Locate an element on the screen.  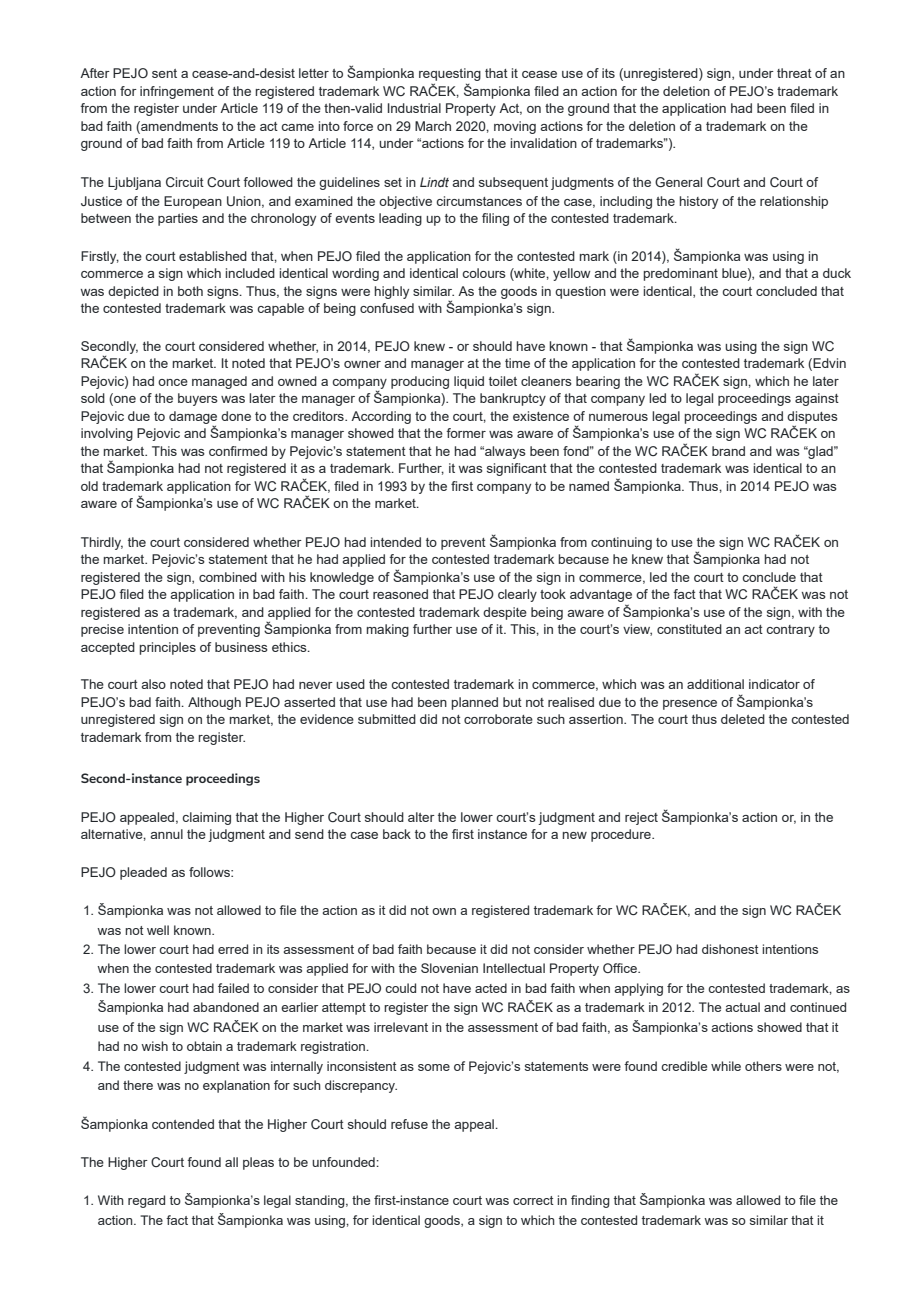
infringement is located at coordinates (177, 92).
